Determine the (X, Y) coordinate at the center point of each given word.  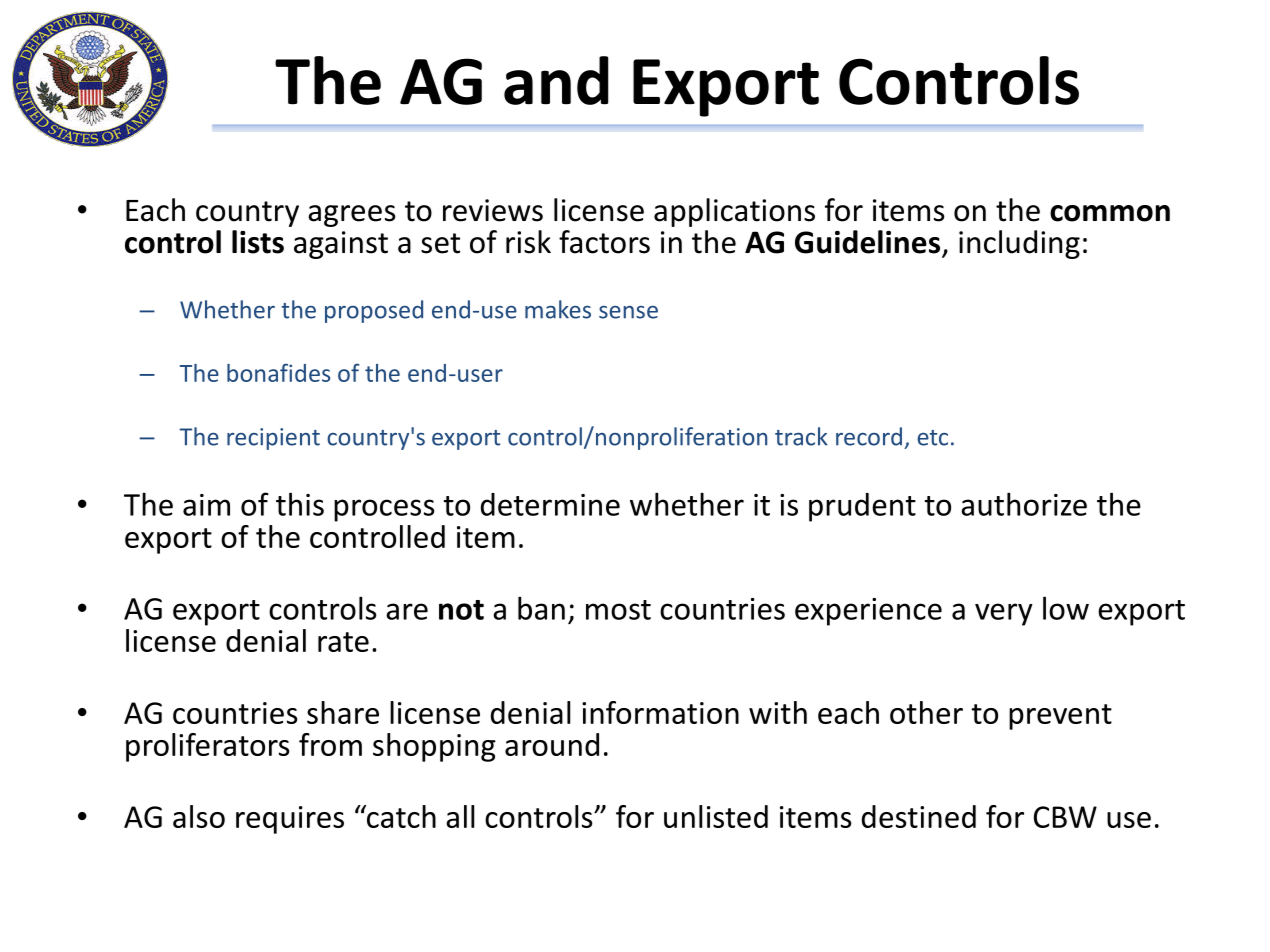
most (618, 610)
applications (734, 212)
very (1004, 614)
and (556, 80)
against (341, 245)
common (1110, 213)
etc (932, 438)
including (1019, 244)
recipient (273, 439)
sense (628, 312)
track (801, 436)
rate (343, 642)
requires (290, 820)
